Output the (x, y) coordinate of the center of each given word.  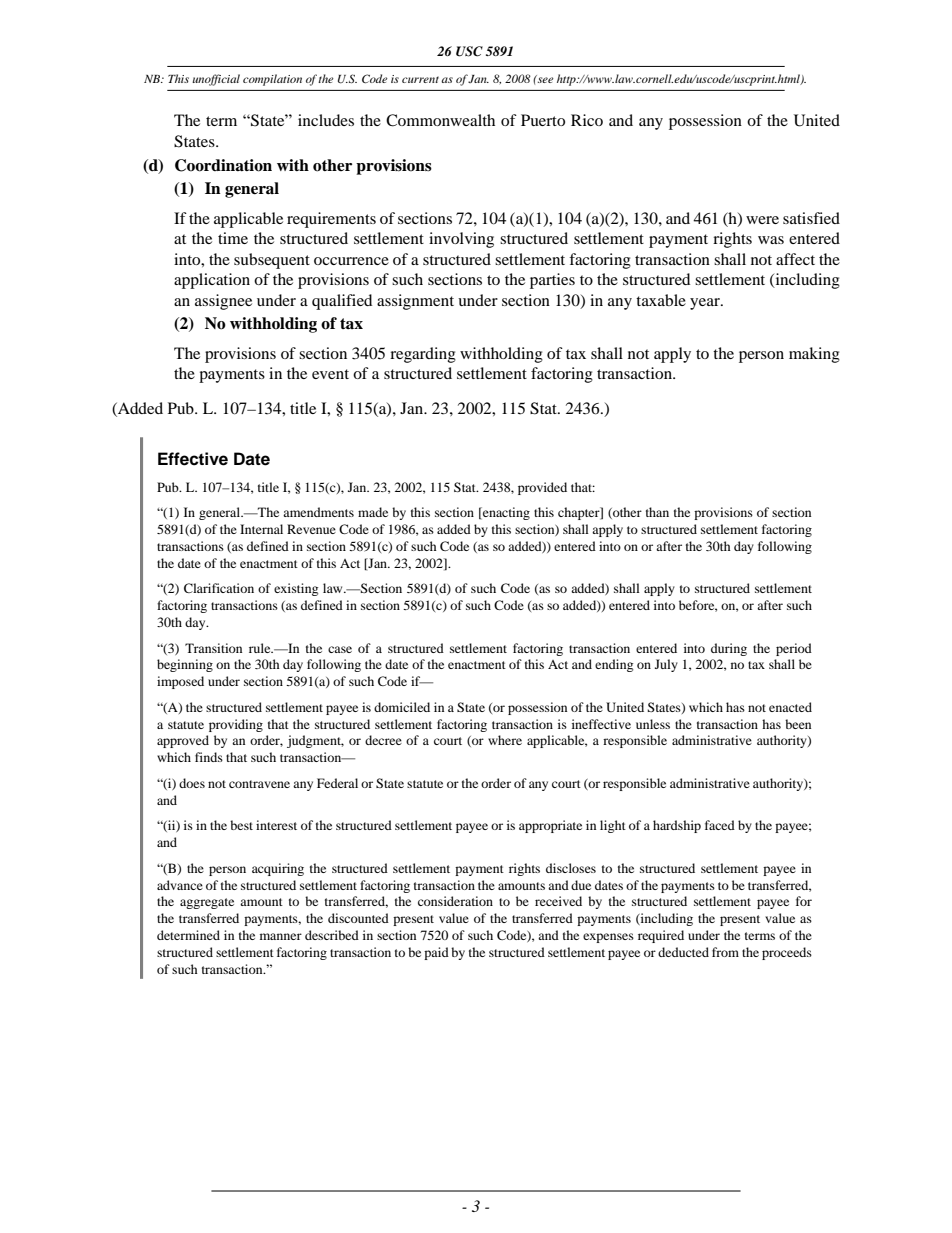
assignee (223, 302)
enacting (505, 513)
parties (552, 281)
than (657, 512)
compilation (272, 80)
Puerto (543, 120)
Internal (261, 529)
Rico (587, 120)
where (505, 740)
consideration (455, 901)
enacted (790, 707)
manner (281, 936)
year (706, 304)
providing (236, 725)
